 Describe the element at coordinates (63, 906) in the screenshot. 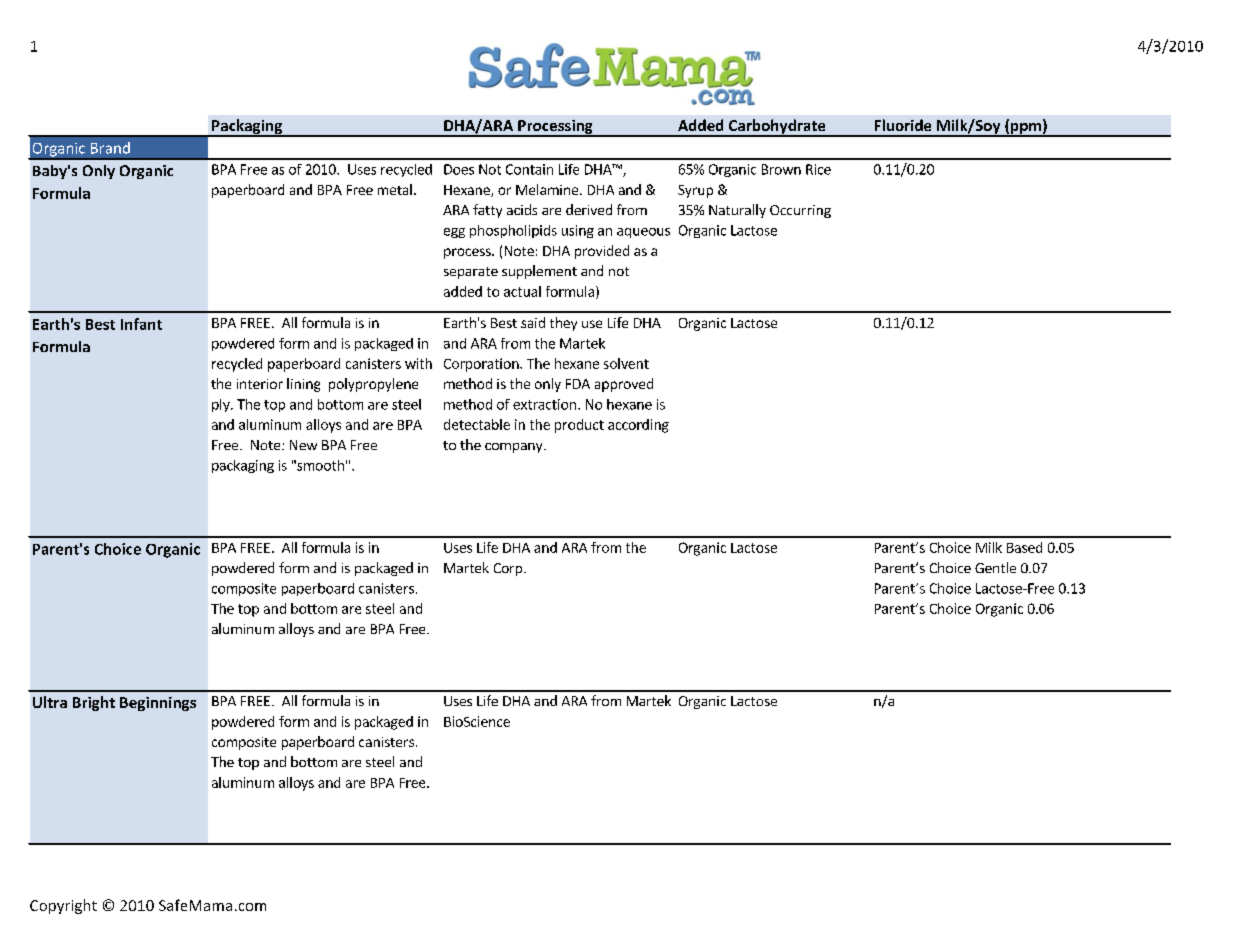

I see `Copyright` at that location.
